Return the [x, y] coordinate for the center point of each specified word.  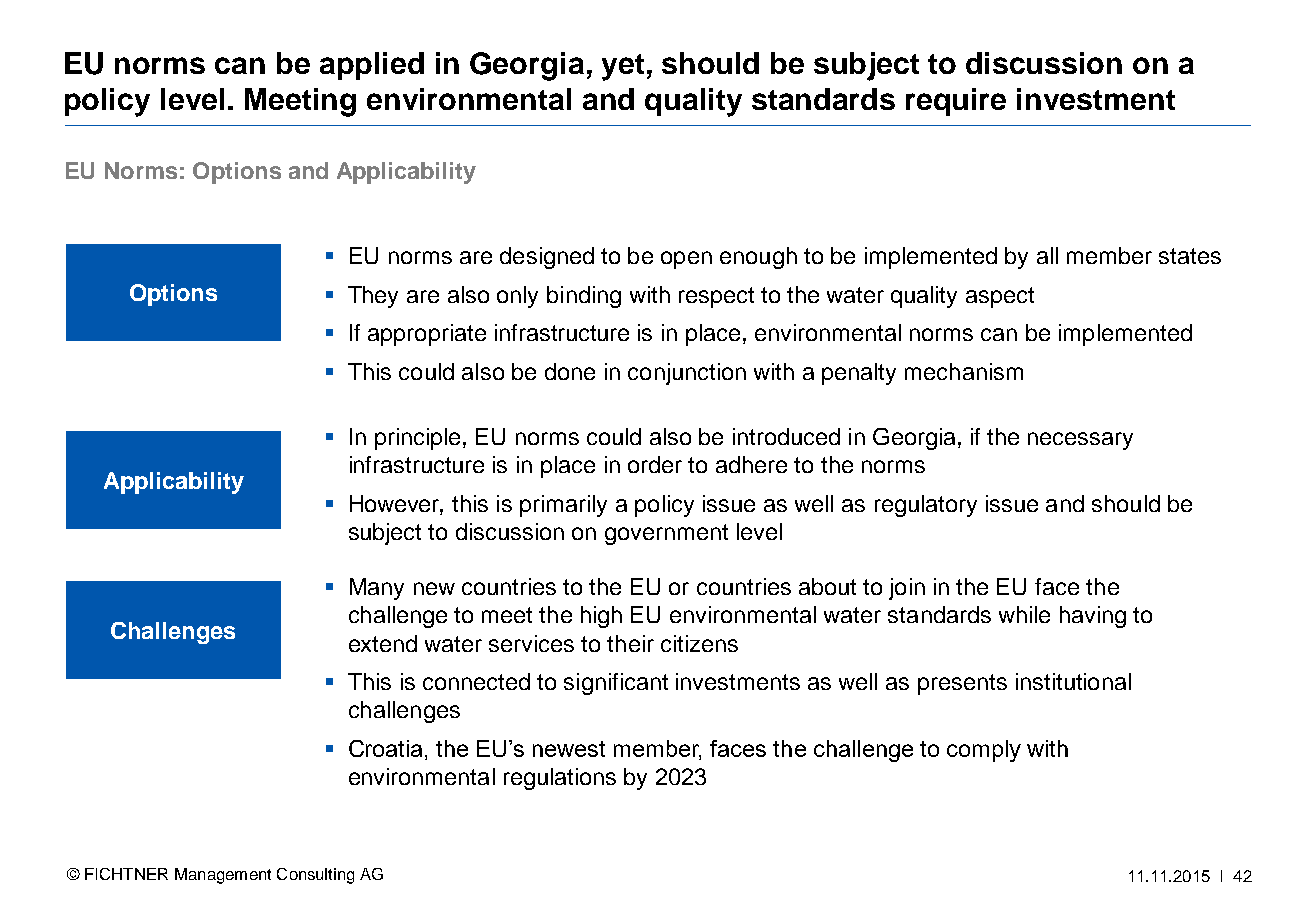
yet [623, 67]
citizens [699, 643]
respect [716, 297]
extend [383, 643]
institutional [1073, 681]
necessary [1080, 441]
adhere [751, 464]
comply [984, 751]
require [956, 102]
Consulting [315, 876]
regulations [560, 779]
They [373, 297]
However [396, 504]
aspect [1000, 297]
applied [372, 66]
